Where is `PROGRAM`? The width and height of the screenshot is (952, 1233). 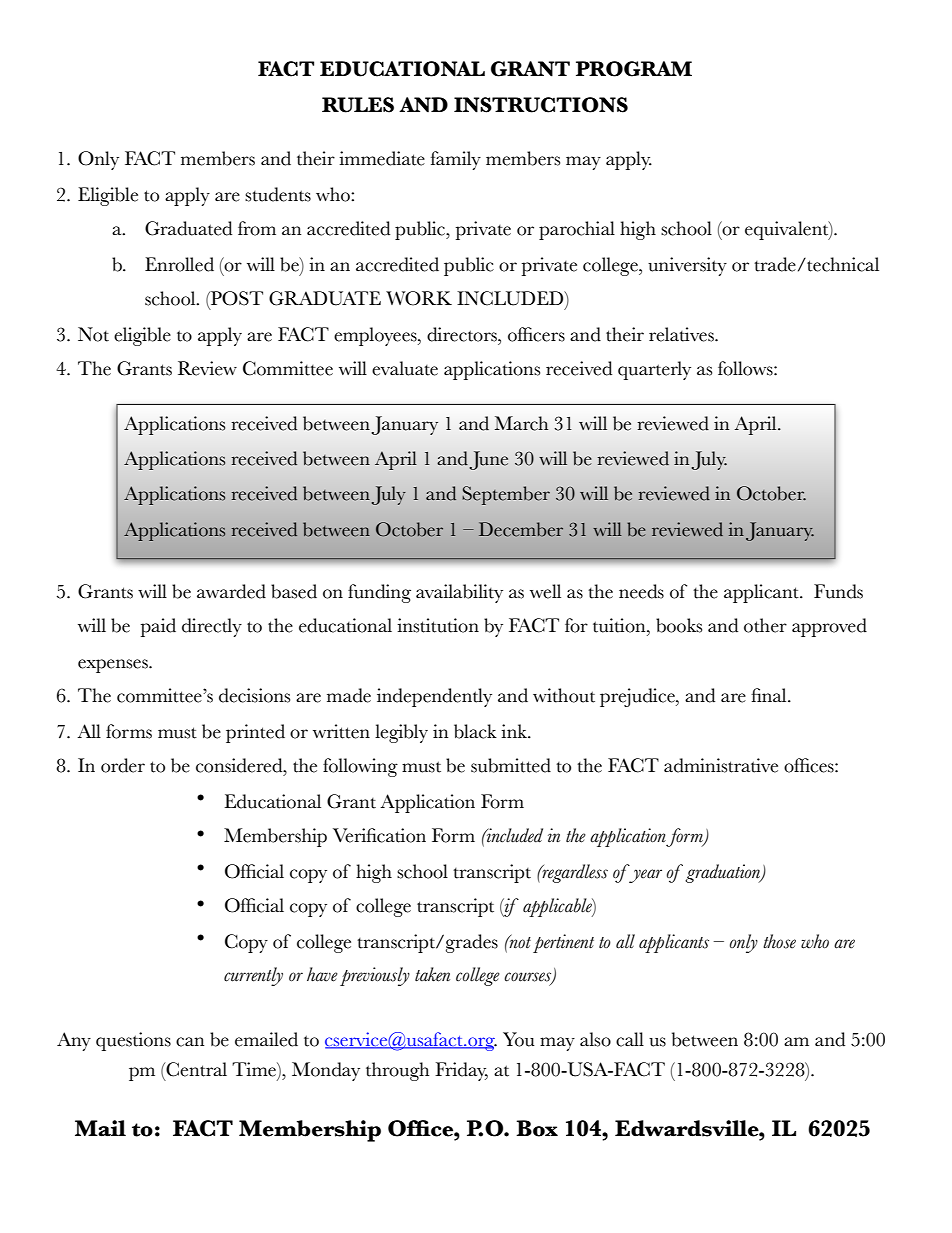
PROGRAM is located at coordinates (634, 69).
